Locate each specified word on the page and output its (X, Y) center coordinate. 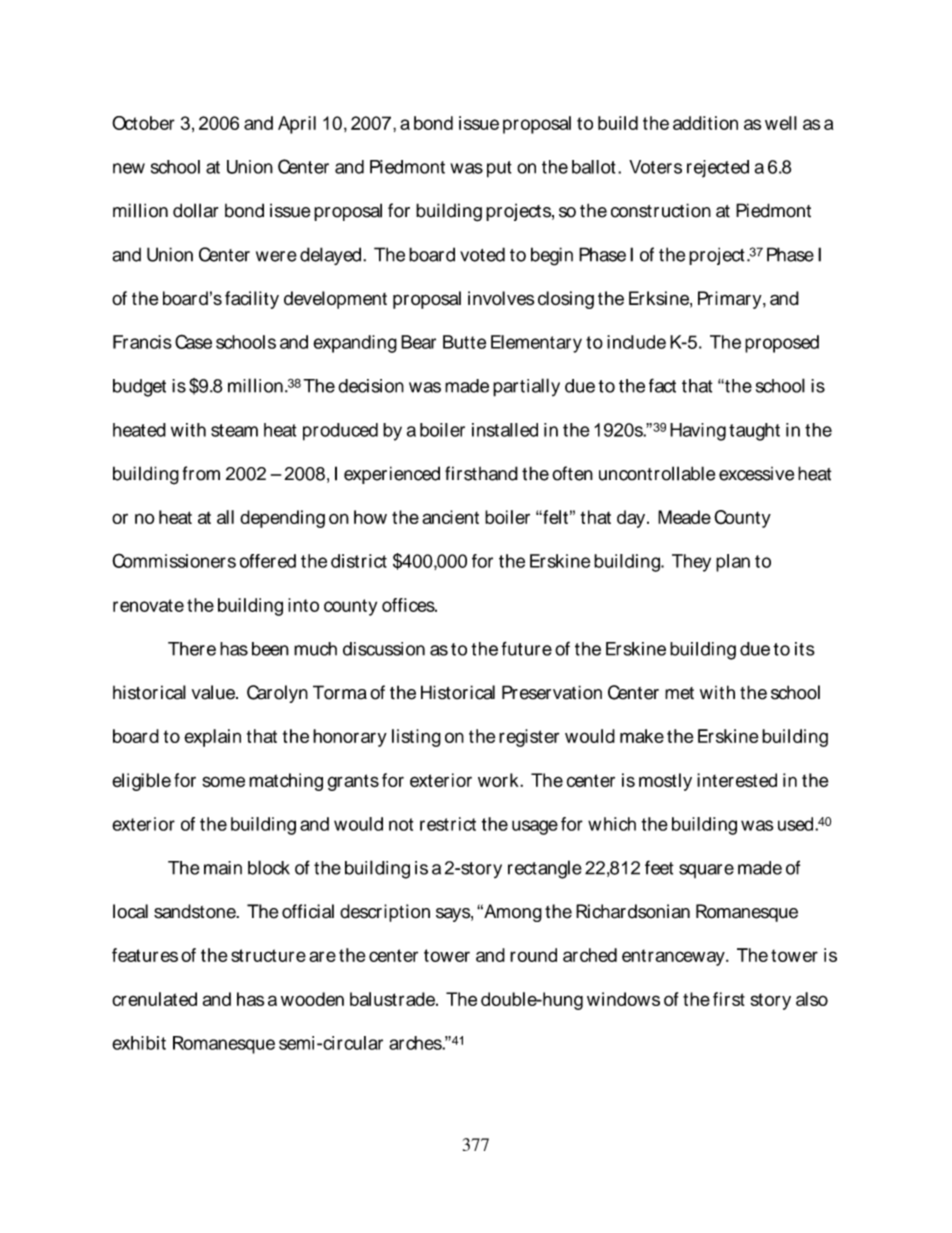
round (533, 955)
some (223, 782)
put (499, 169)
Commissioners (174, 560)
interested (737, 780)
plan (733, 563)
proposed (782, 344)
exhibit (139, 1043)
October (143, 123)
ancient (450, 517)
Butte (464, 342)
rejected (718, 169)
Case (193, 341)
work (499, 780)
